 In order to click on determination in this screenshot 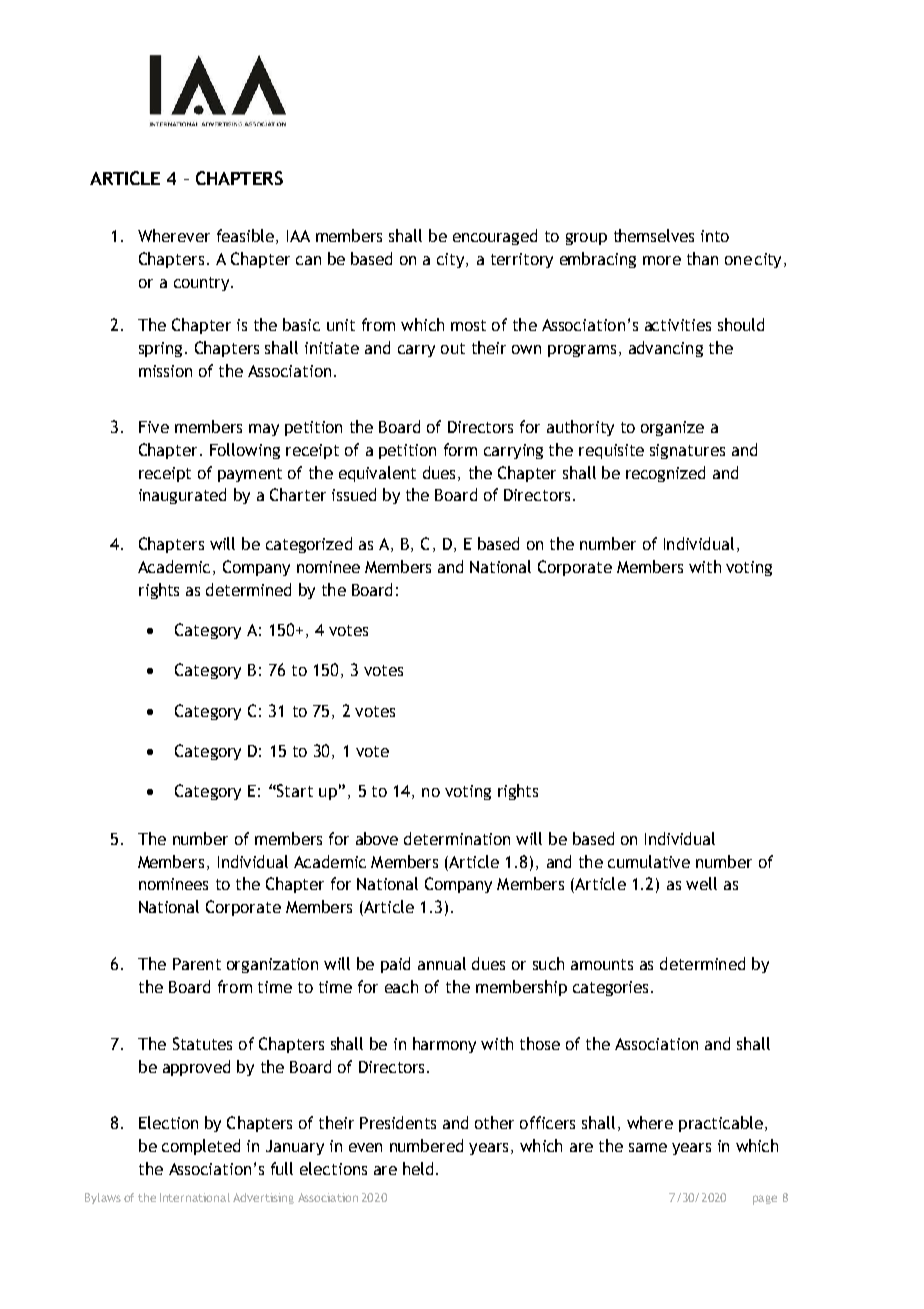, I will do `click(457, 838)`.
